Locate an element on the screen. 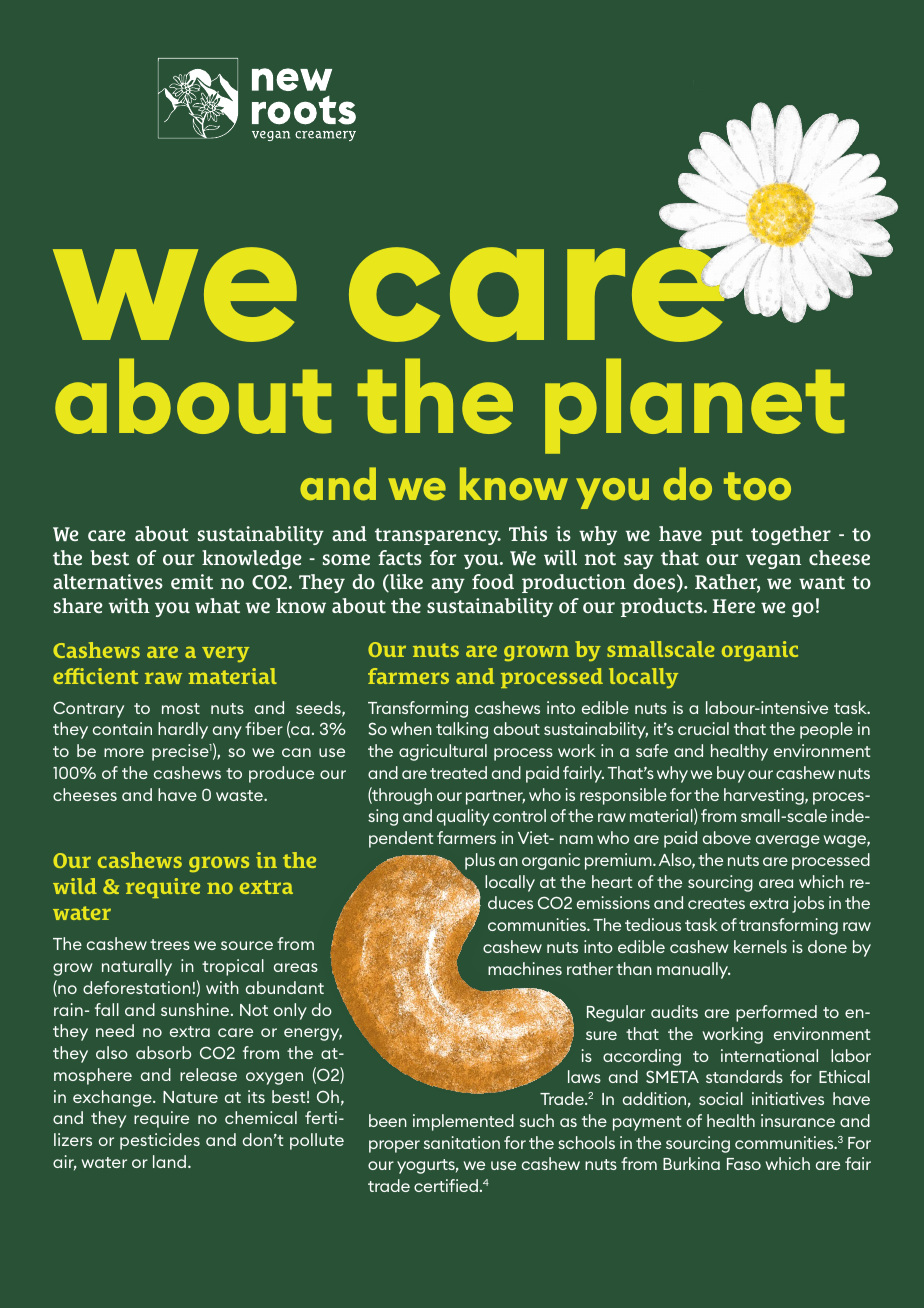 The image size is (924, 1308). sanitation is located at coordinates (462, 1142).
